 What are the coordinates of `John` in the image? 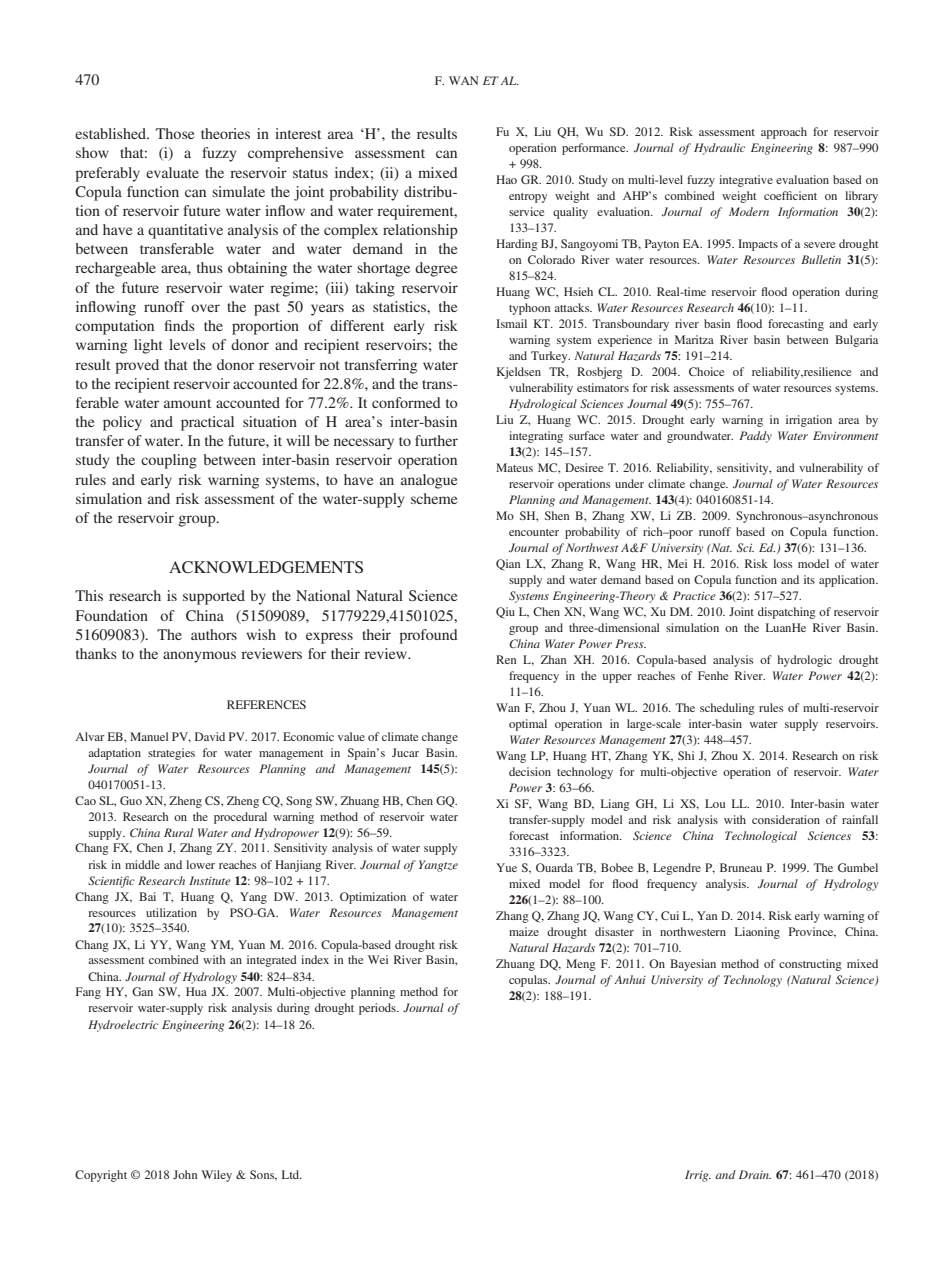 It's located at (185, 1174).
